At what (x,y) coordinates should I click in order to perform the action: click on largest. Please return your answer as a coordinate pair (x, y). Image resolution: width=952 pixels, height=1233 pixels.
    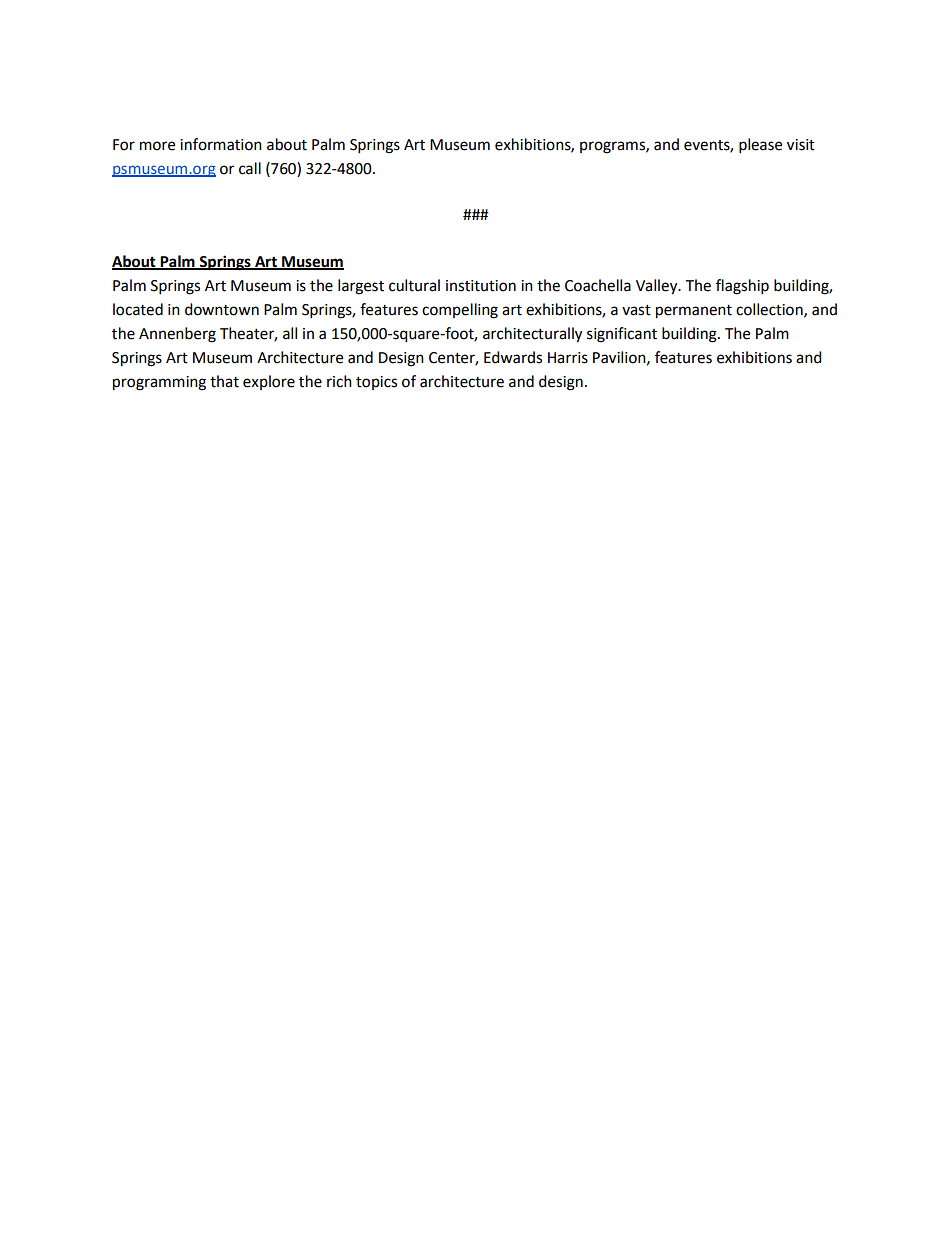
    Looking at the image, I should click on (361, 287).
